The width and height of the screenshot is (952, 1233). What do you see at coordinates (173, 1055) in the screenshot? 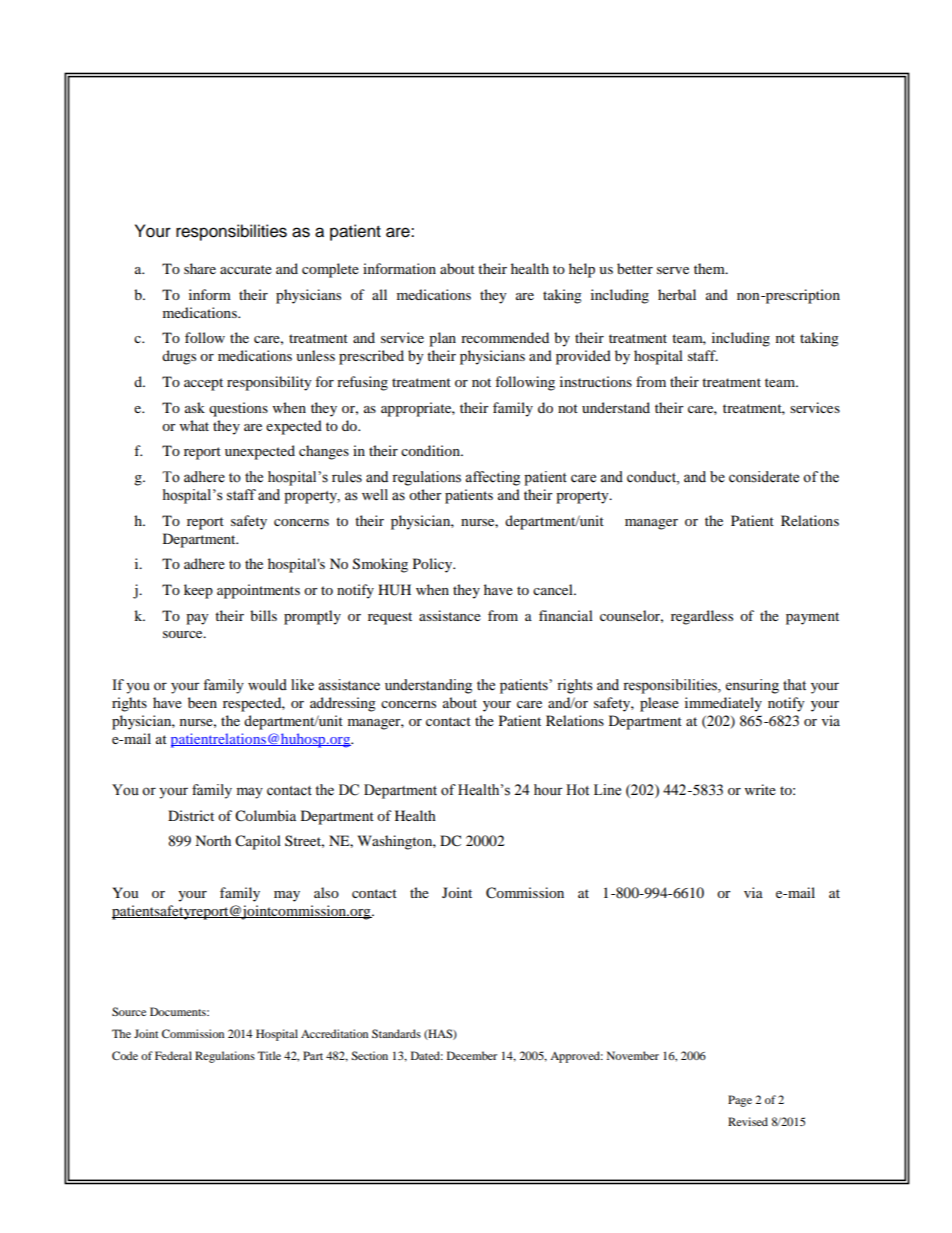
I see `Federal` at bounding box center [173, 1055].
